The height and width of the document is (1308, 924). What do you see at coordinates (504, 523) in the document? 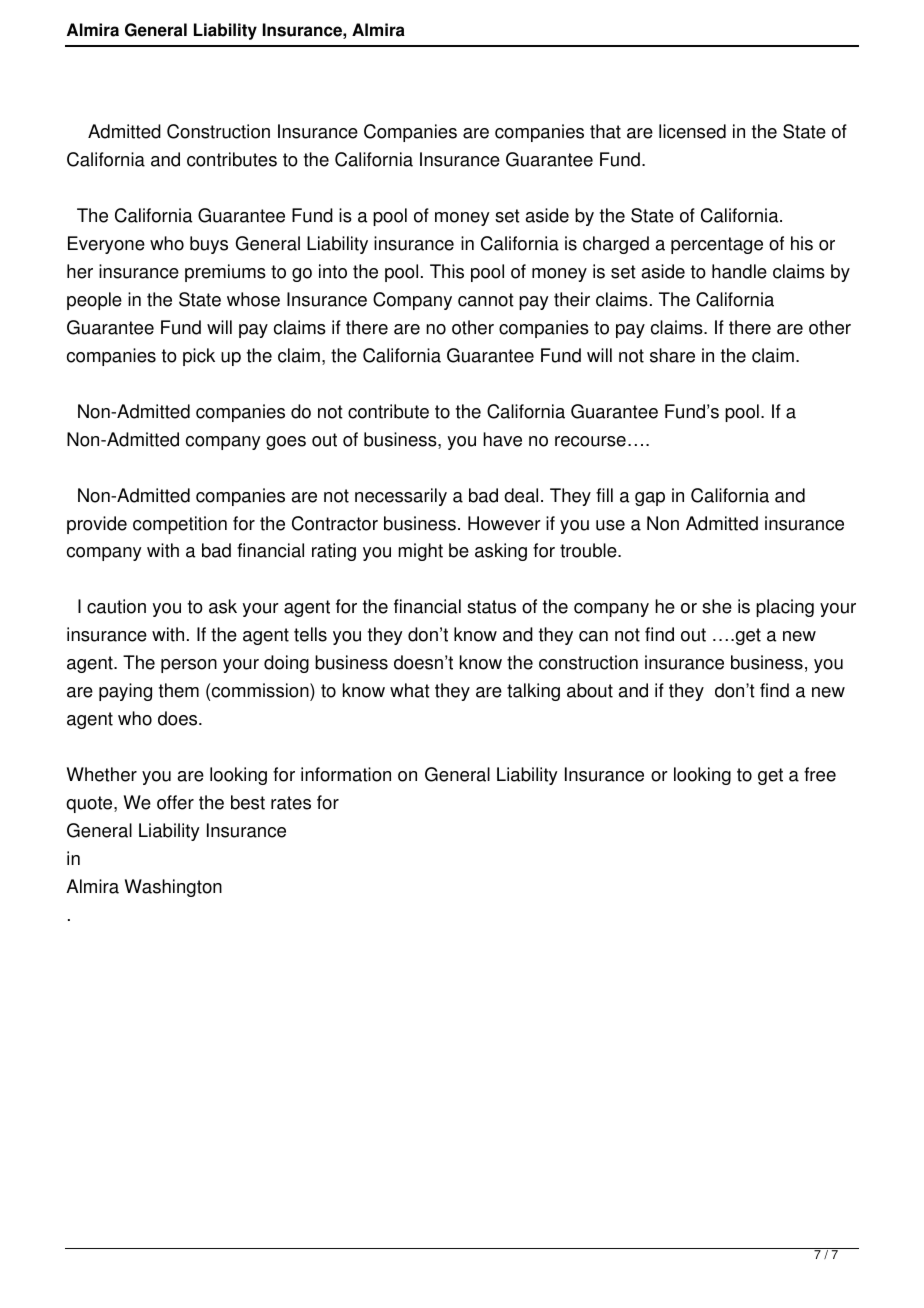
I see `However` at bounding box center [504, 523].
